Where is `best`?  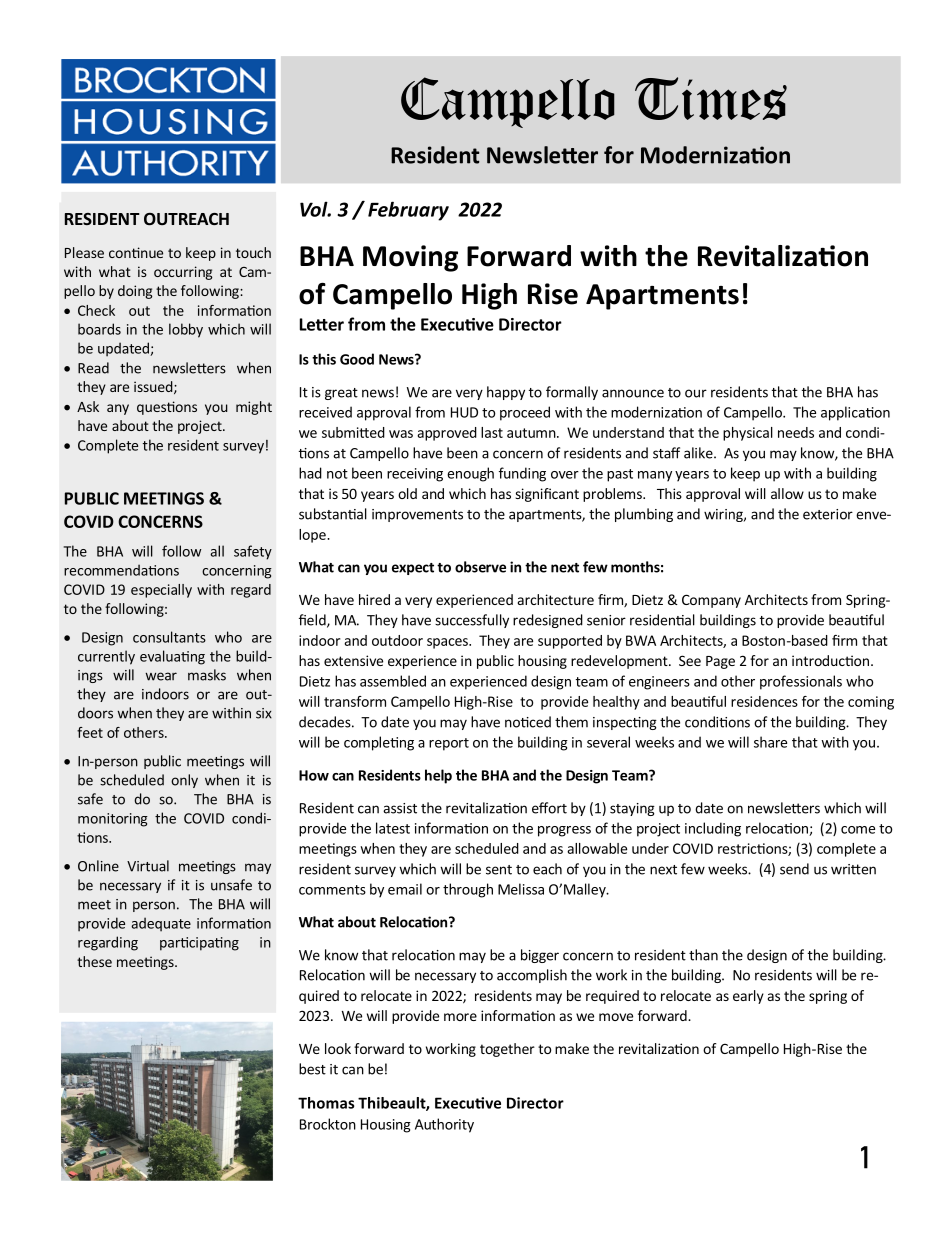 best is located at coordinates (312, 1069).
